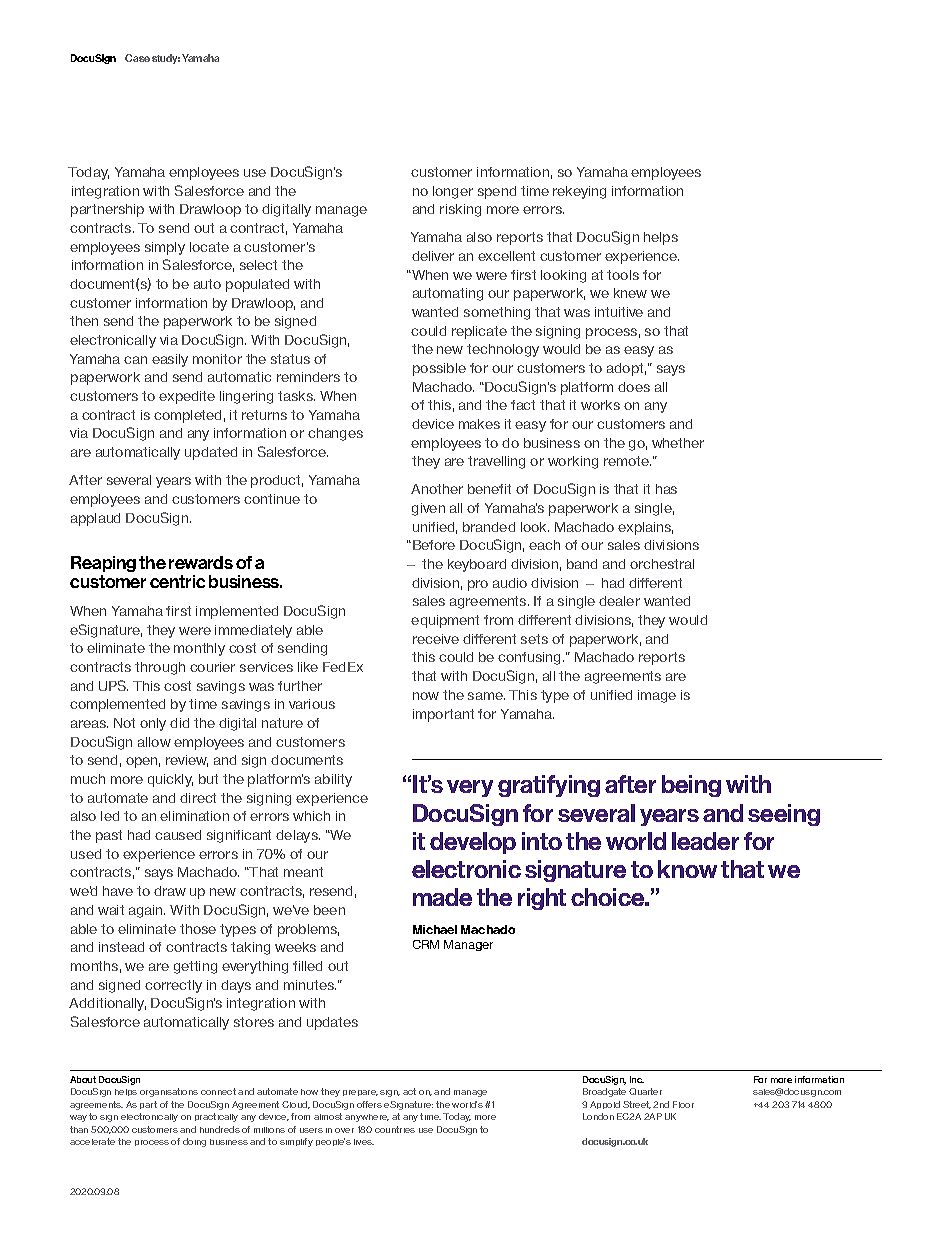  Describe the element at coordinates (395, 1129) in the screenshot. I see `countries` at that location.
